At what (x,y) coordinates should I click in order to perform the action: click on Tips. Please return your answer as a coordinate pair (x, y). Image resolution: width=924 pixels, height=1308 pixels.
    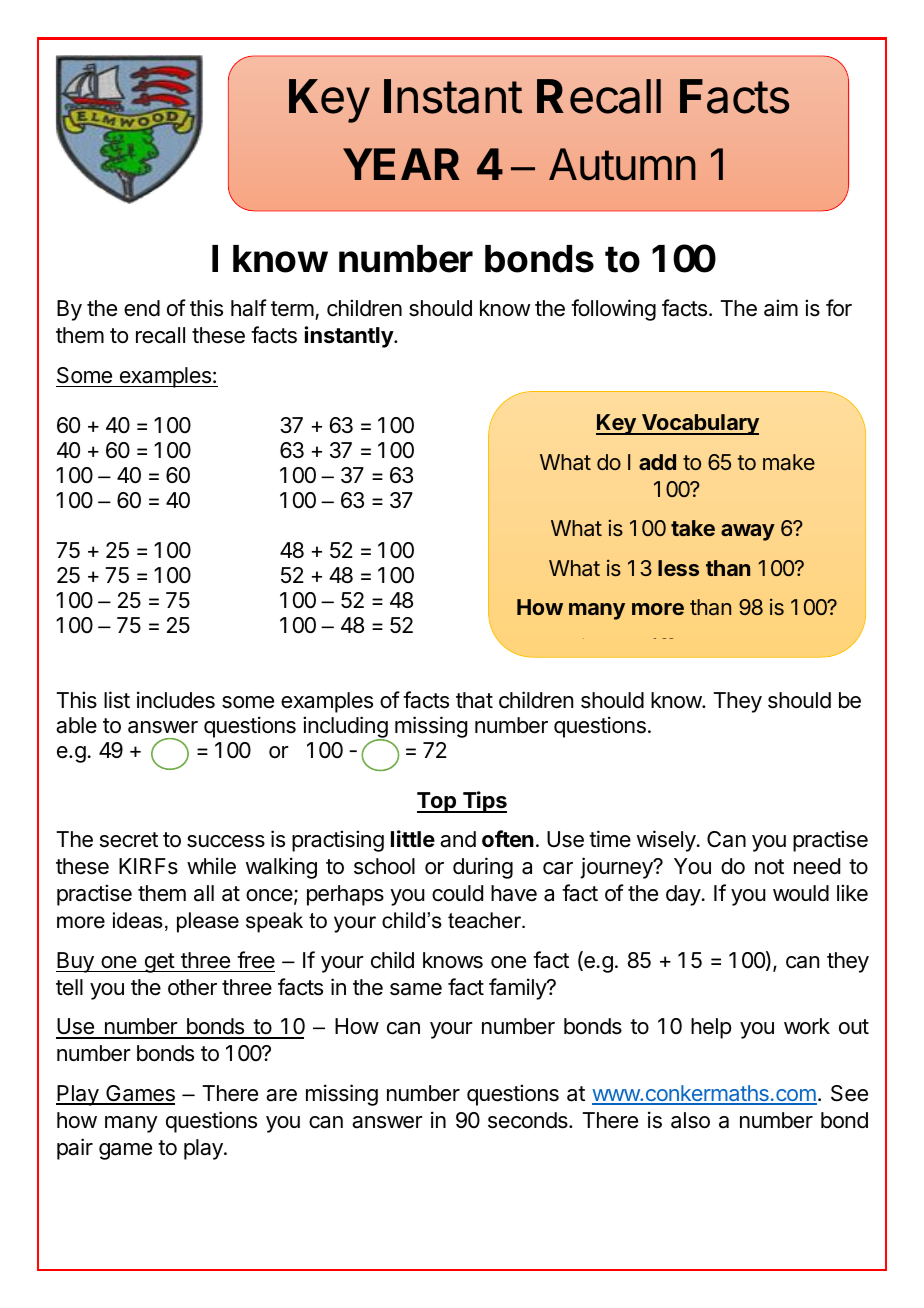
    Looking at the image, I should click on (483, 802).
